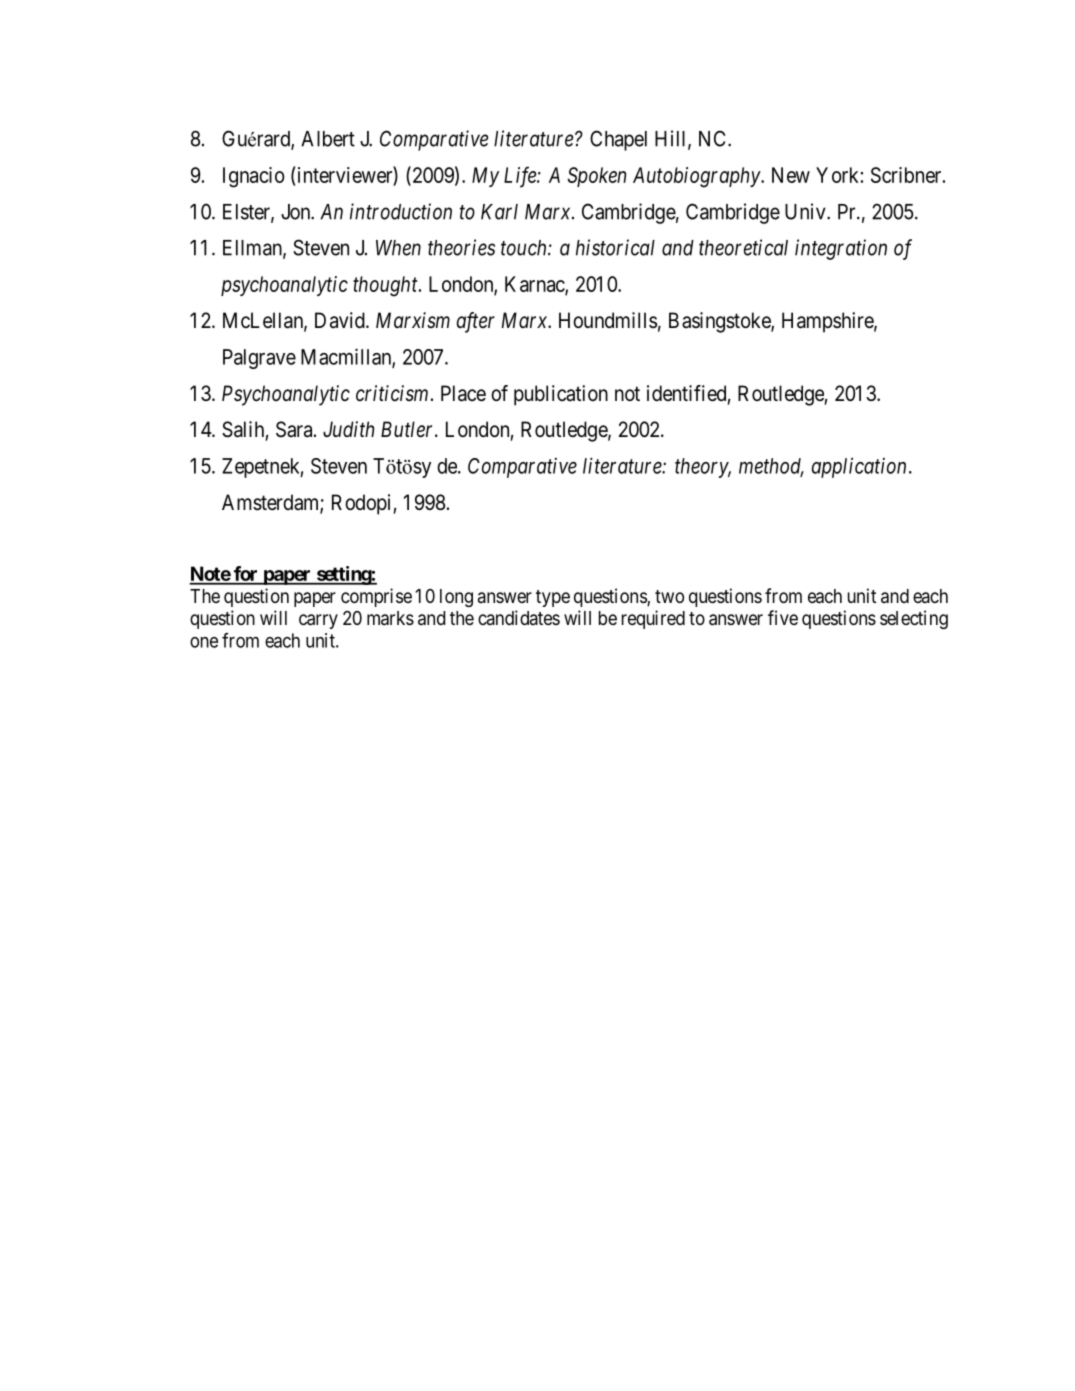 Image resolution: width=1075 pixels, height=1391 pixels. Describe the element at coordinates (519, 617) in the screenshot. I see `candidates` at that location.
